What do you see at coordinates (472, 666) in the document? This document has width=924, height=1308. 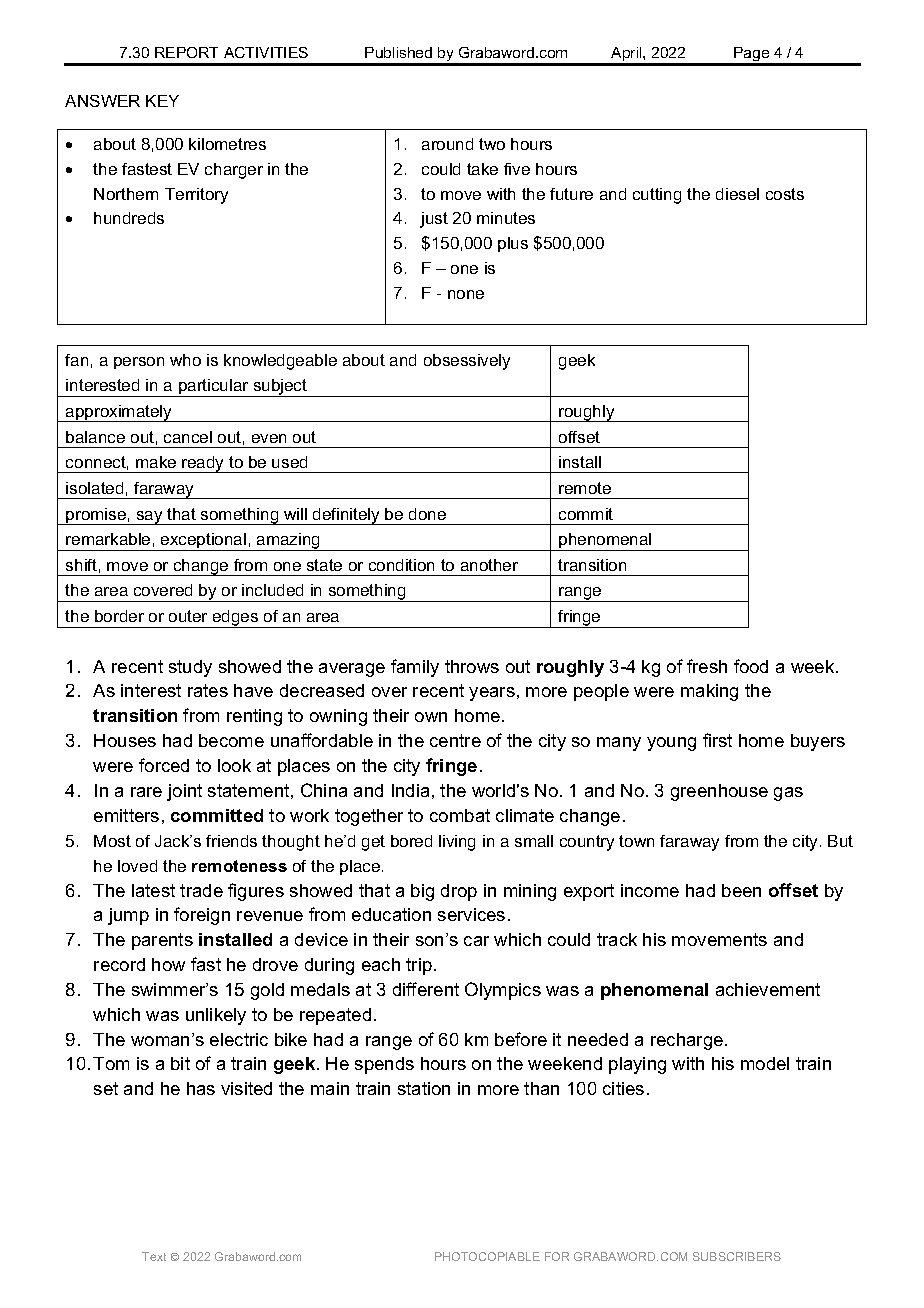 I see `throws` at bounding box center [472, 666].
